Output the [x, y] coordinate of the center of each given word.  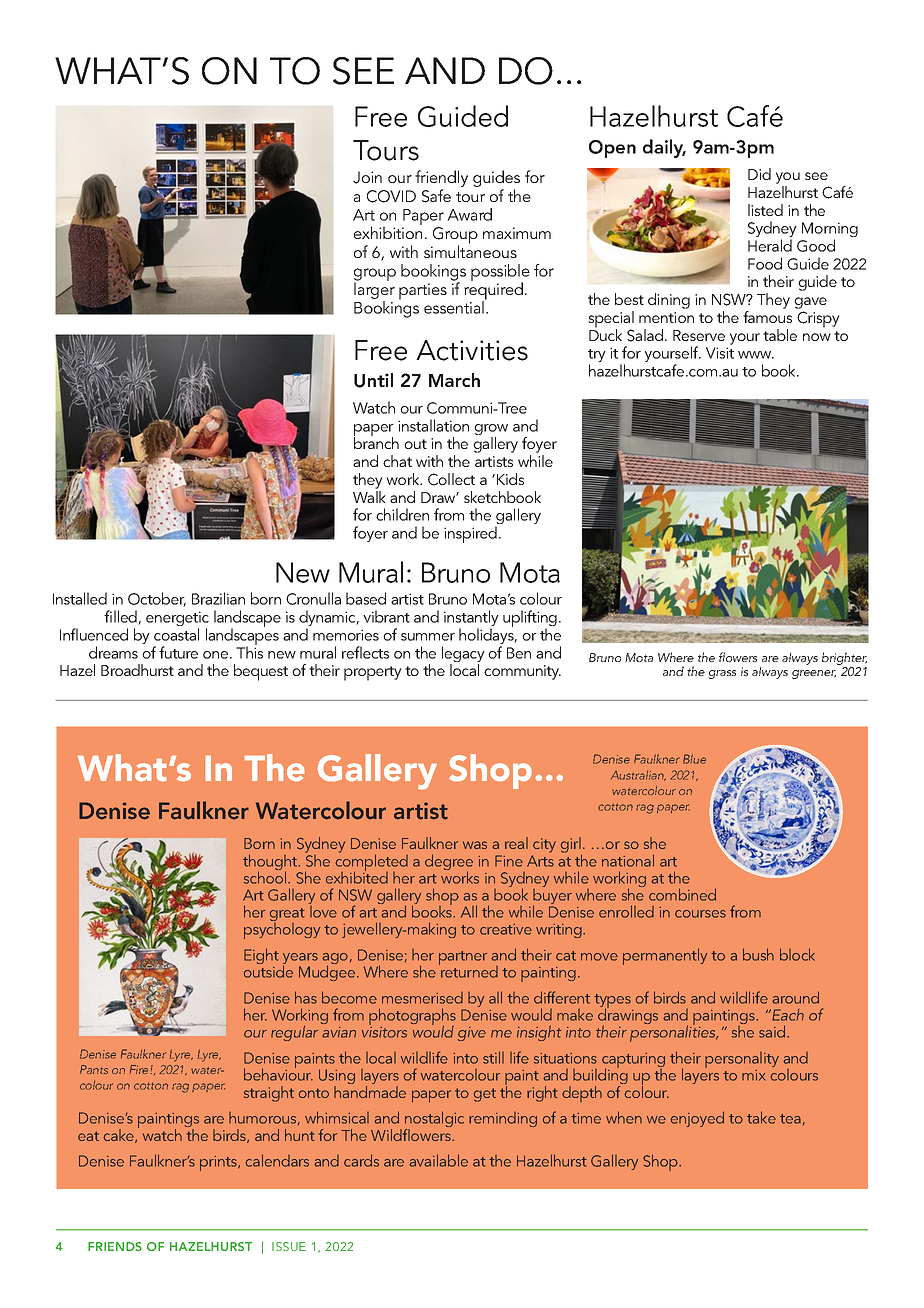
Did [759, 174]
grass [722, 674]
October [157, 599]
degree [449, 863]
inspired [470, 534]
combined [682, 894]
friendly [441, 180]
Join [367, 177]
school [266, 876]
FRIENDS [115, 1246]
